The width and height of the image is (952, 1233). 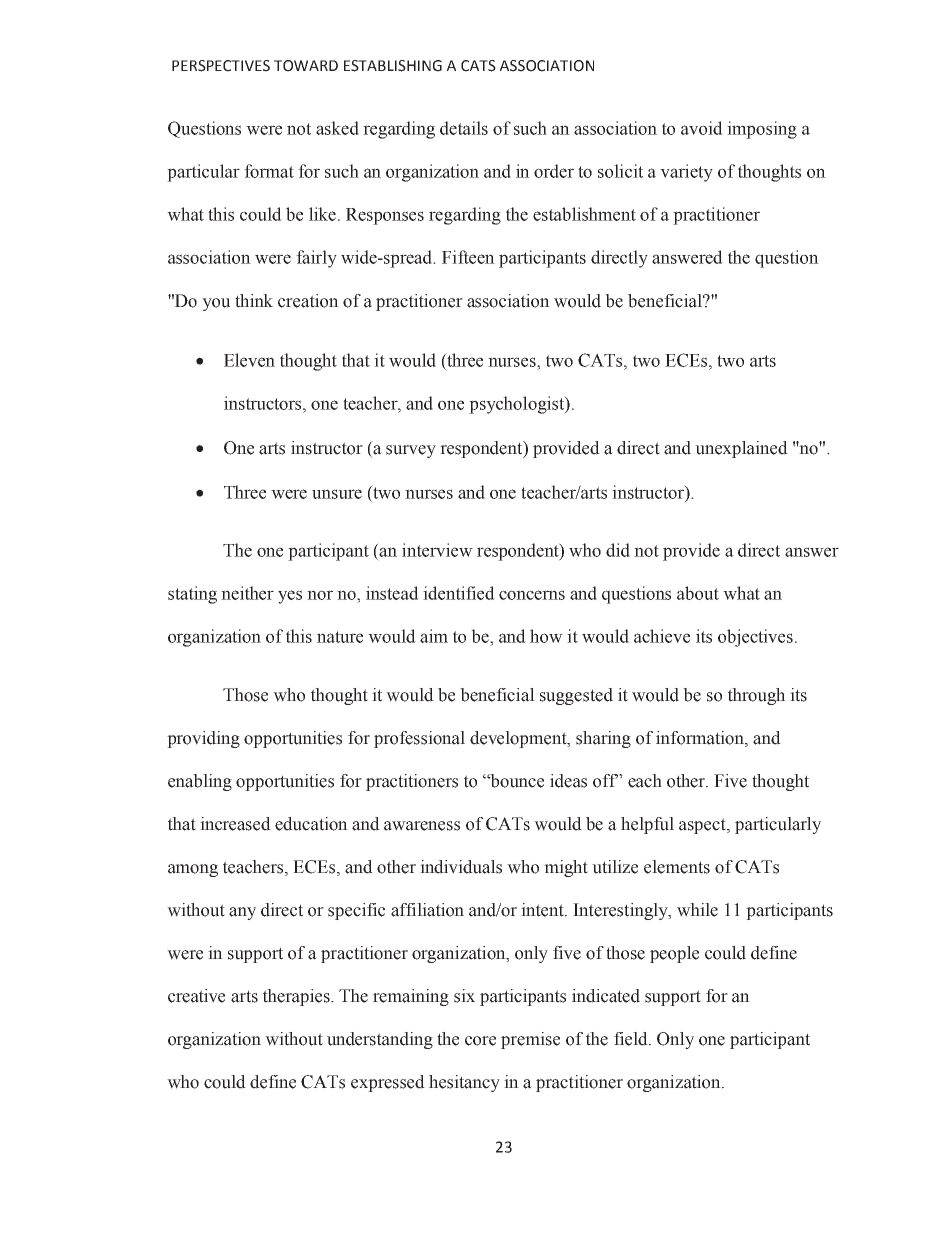 I want to click on unexplained, so click(x=741, y=449).
